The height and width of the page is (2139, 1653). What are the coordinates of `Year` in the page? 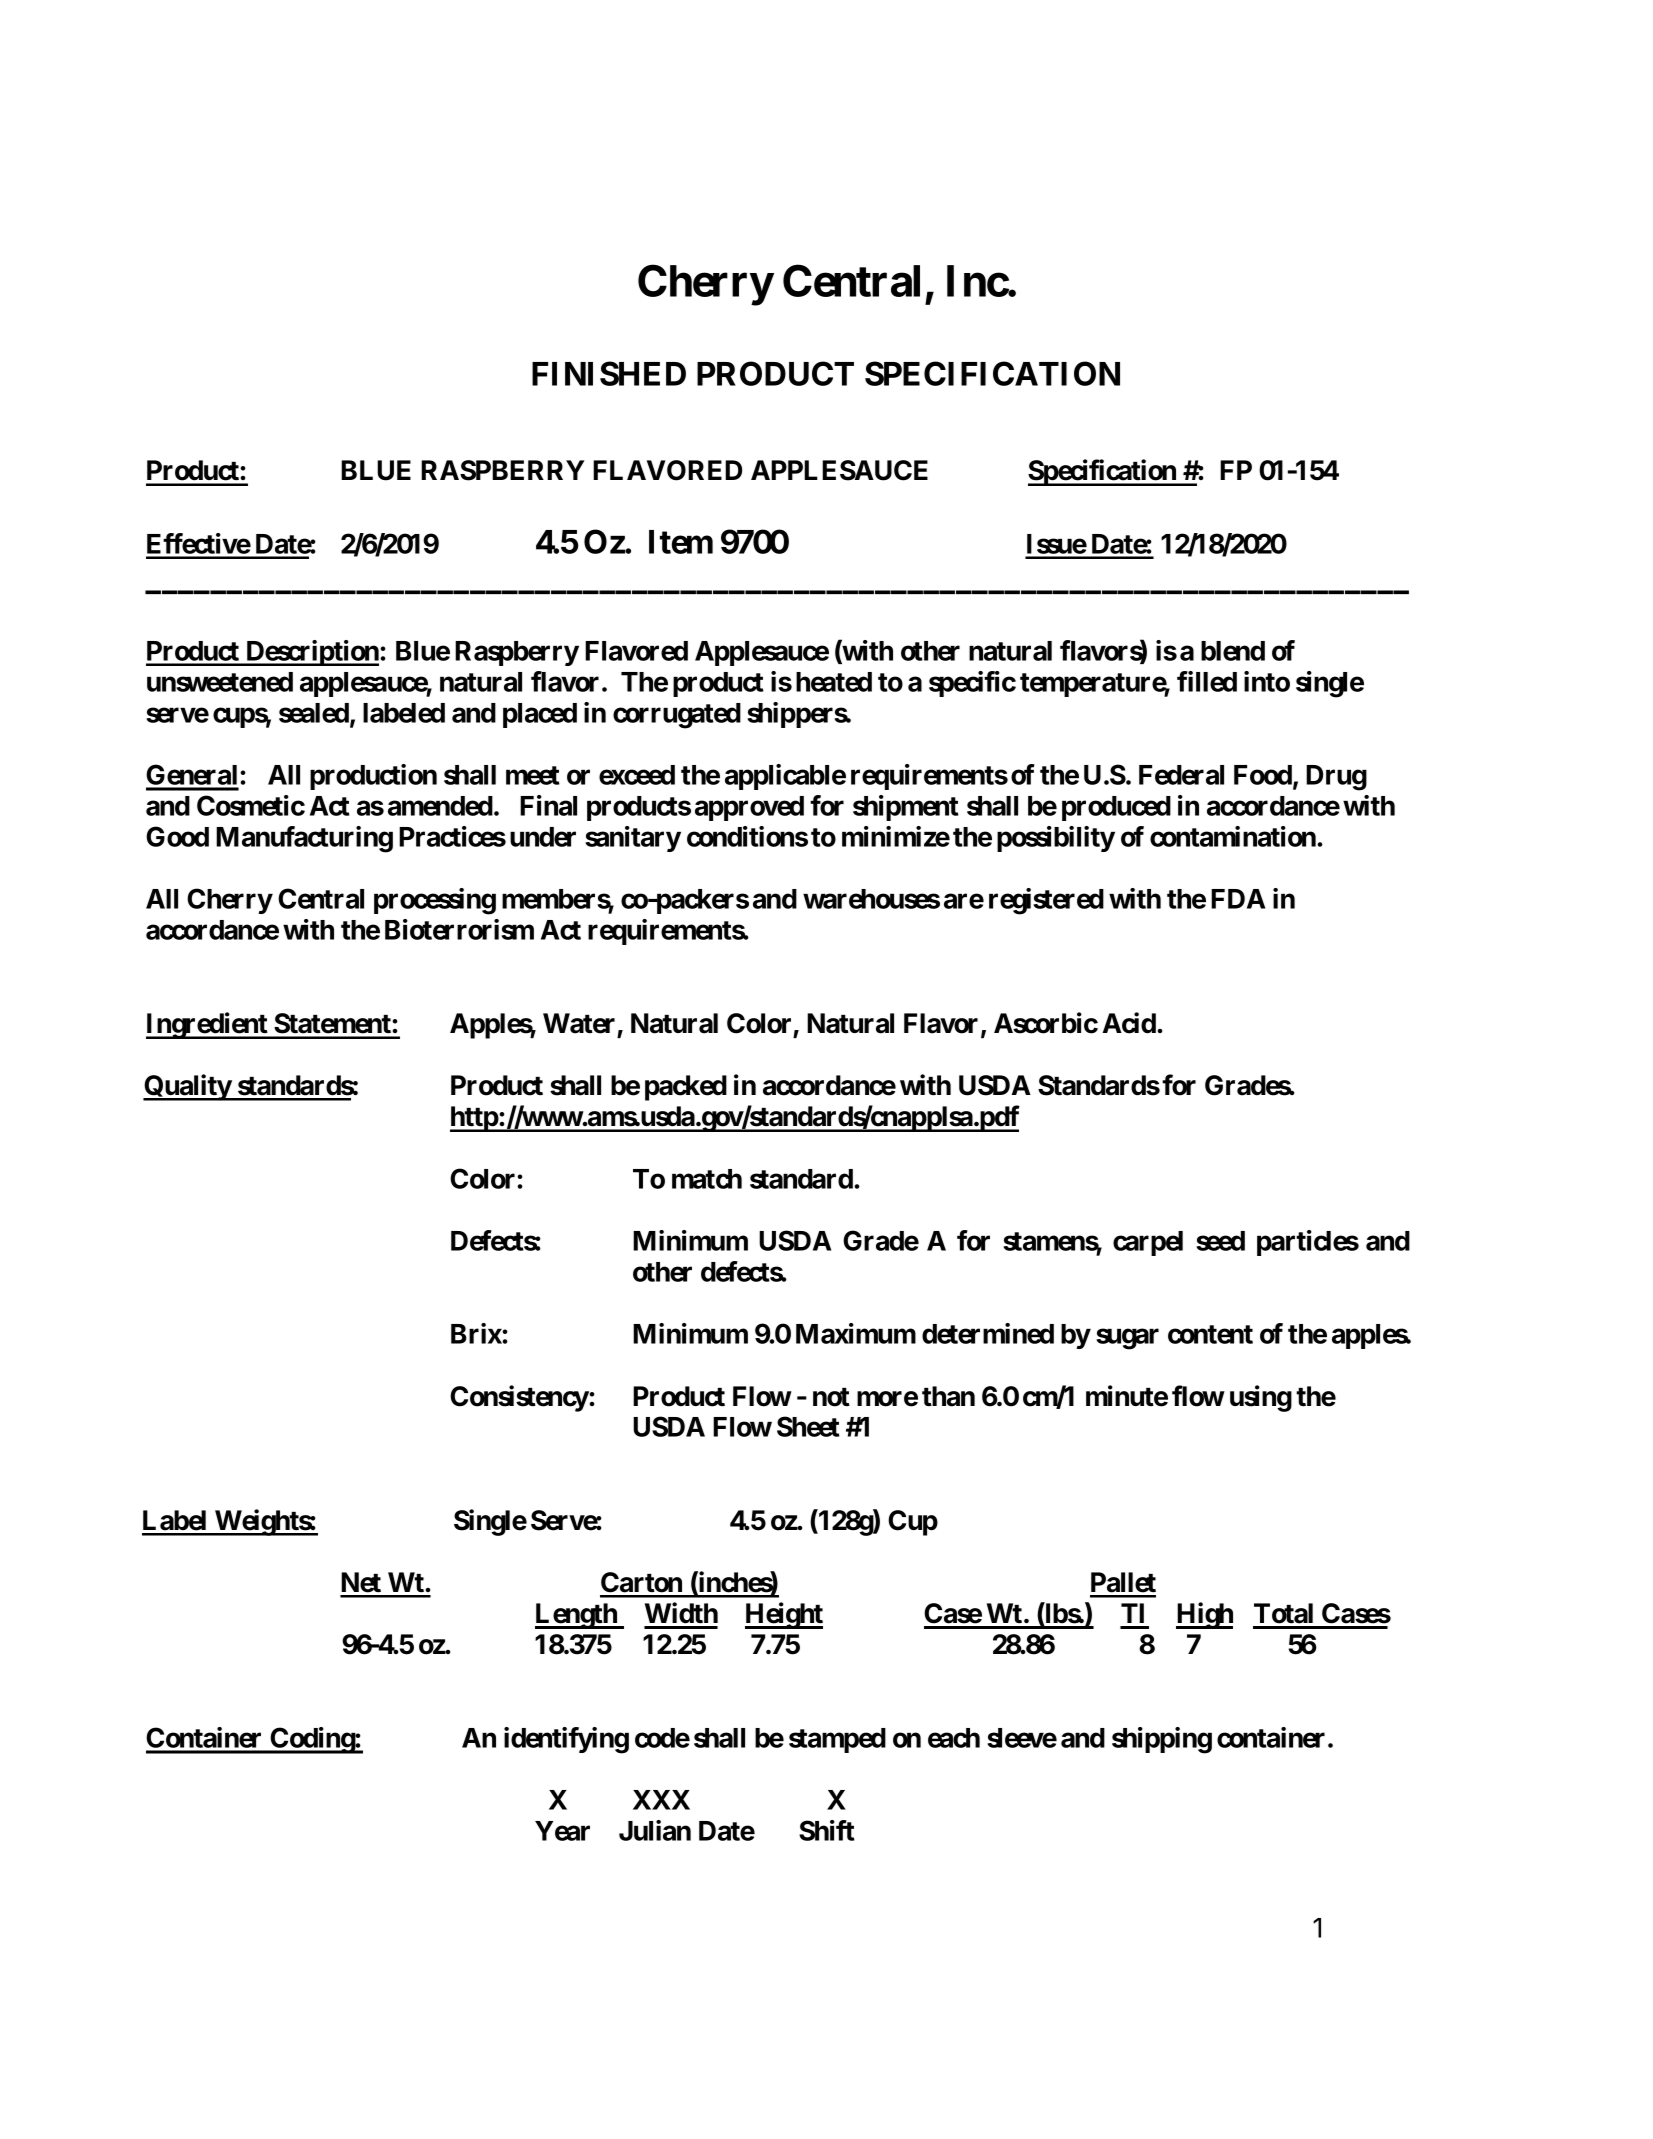 It's located at (562, 1831).
